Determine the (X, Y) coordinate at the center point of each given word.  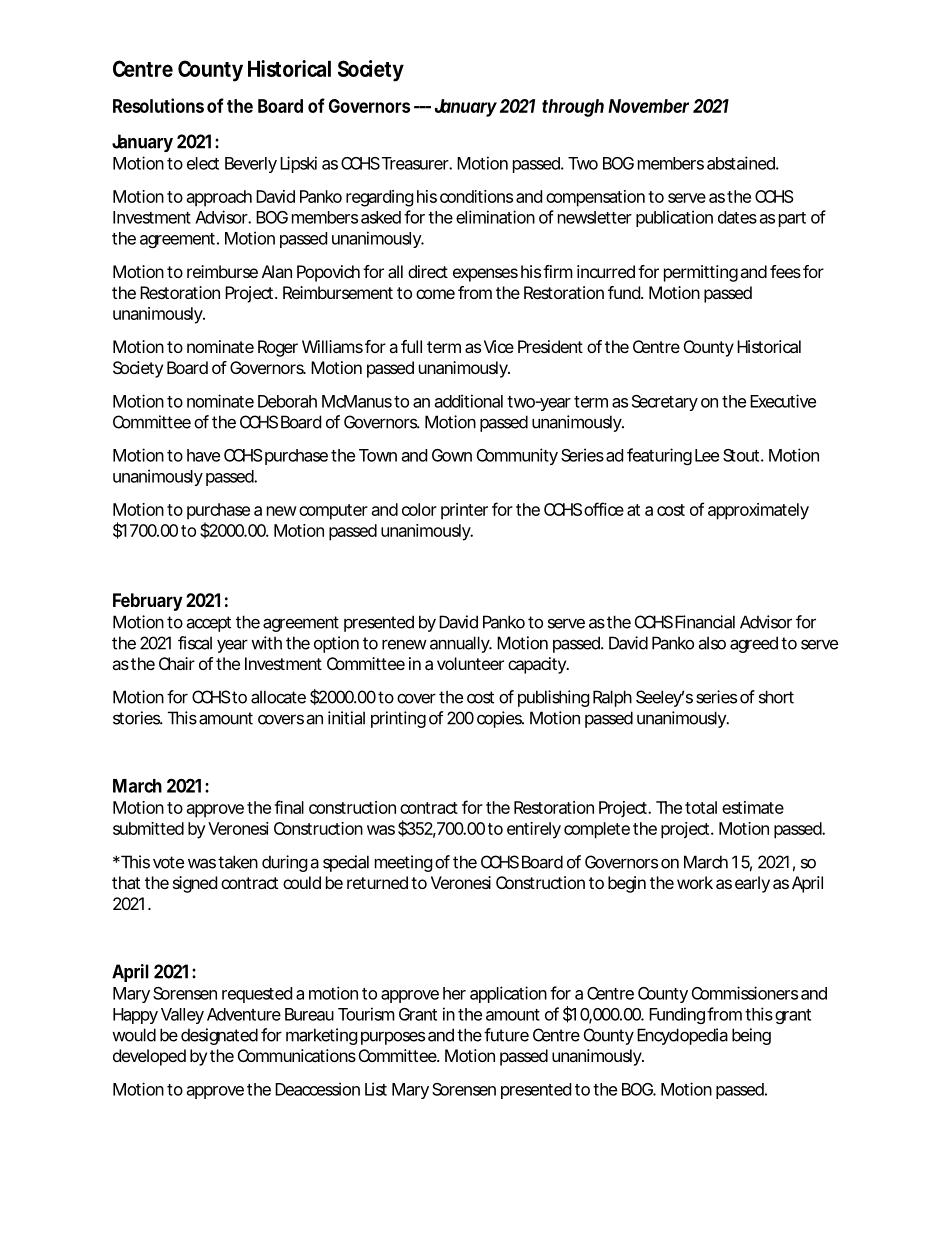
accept (208, 624)
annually (461, 644)
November (648, 106)
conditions (476, 196)
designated (219, 1036)
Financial (705, 622)
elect (203, 163)
